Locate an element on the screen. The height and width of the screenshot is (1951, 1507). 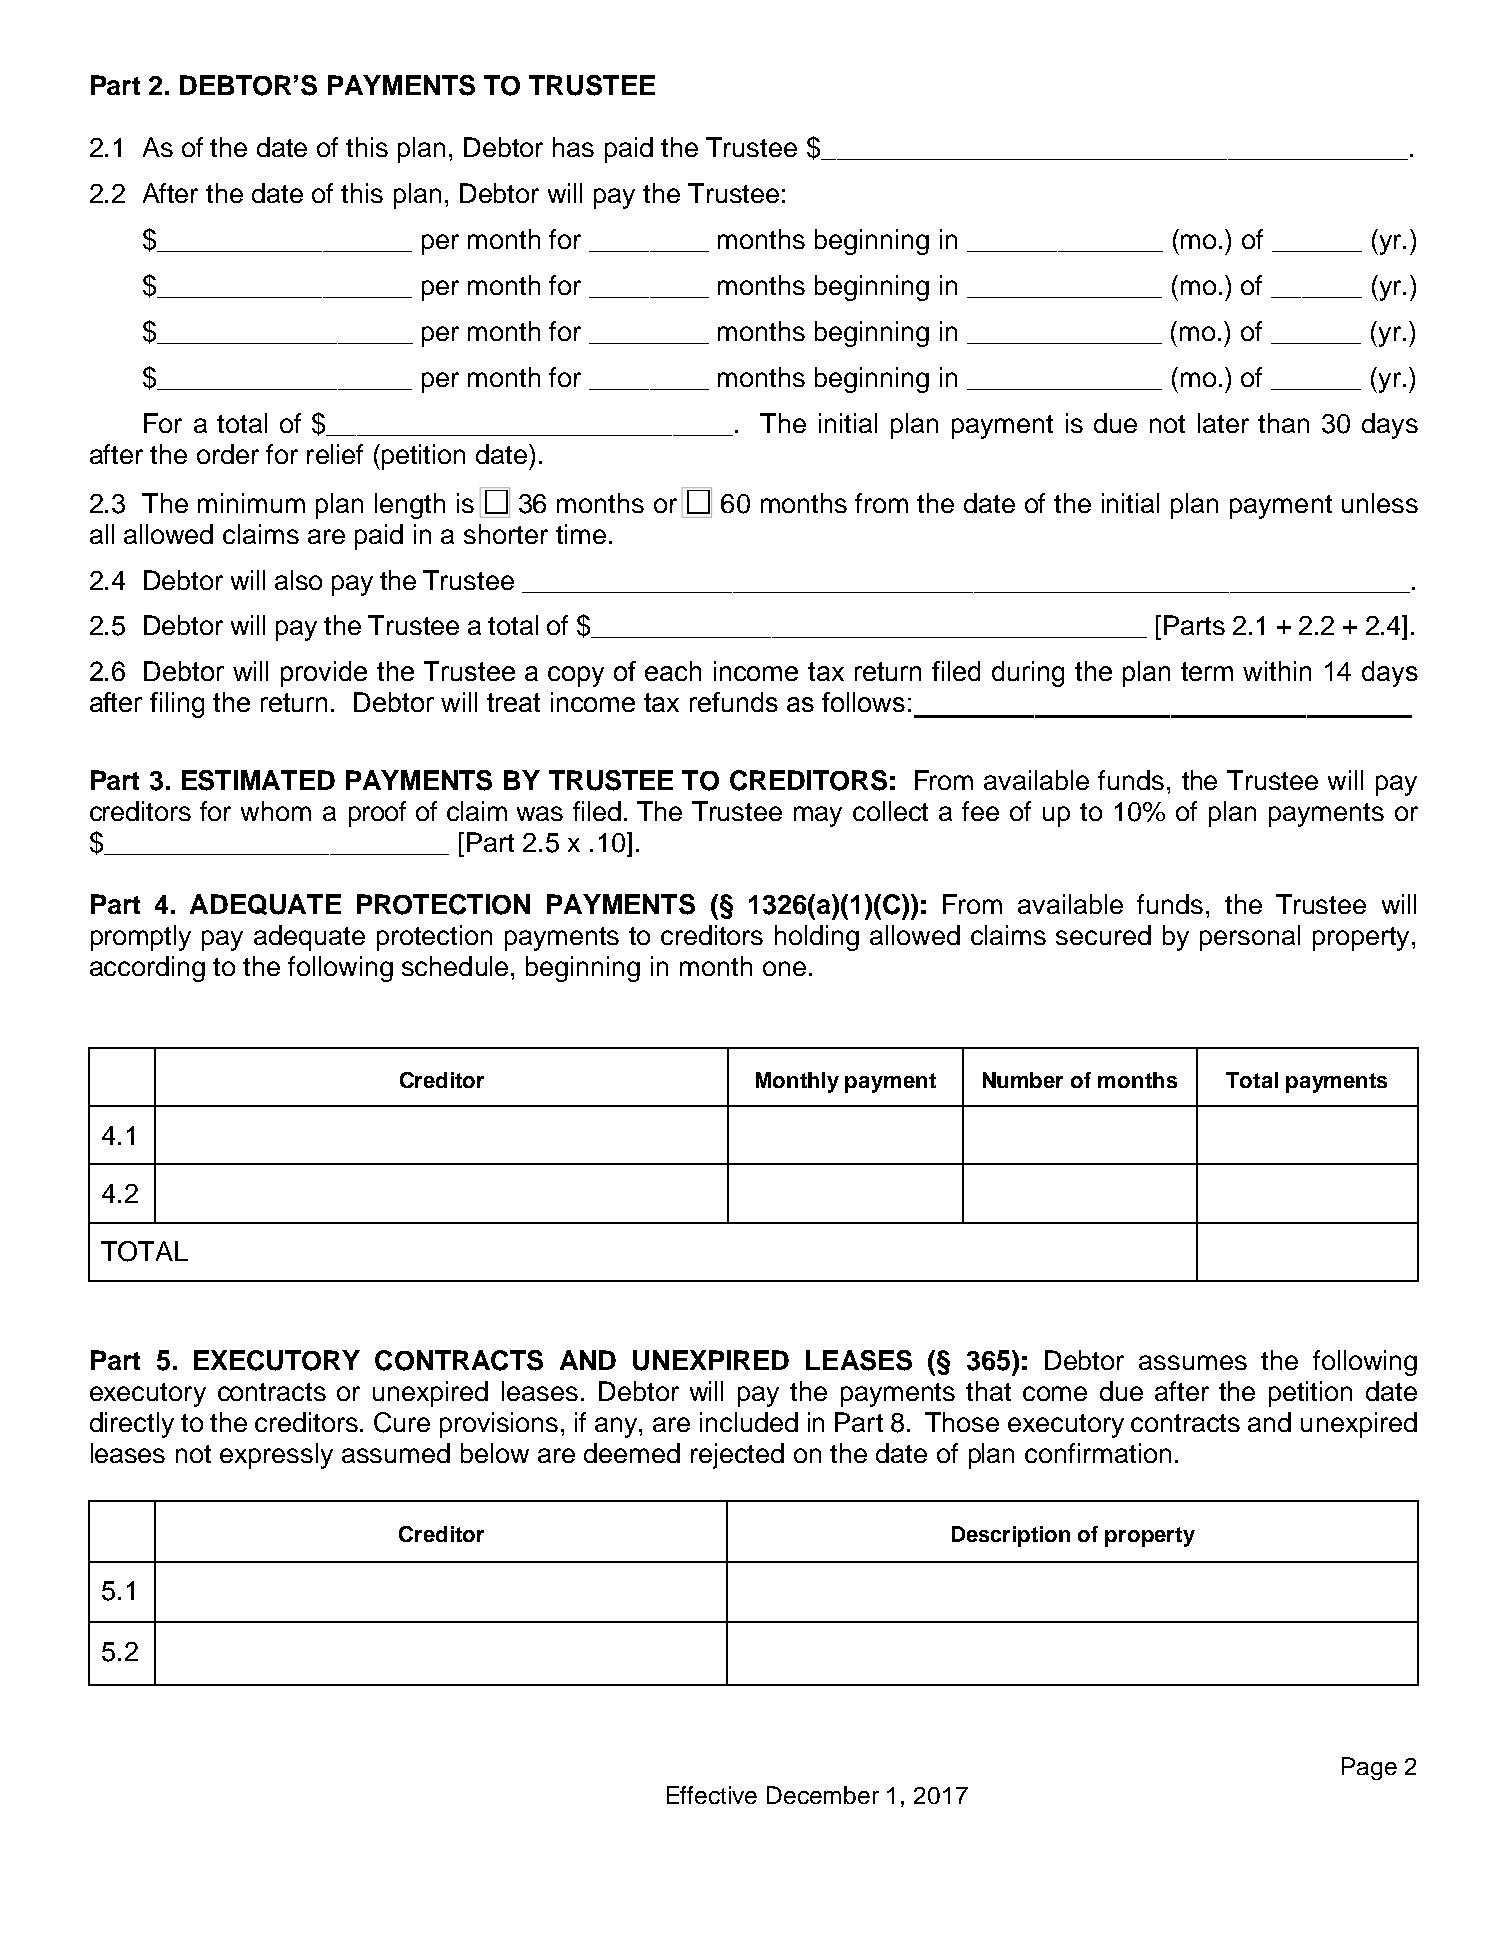
directly is located at coordinates (132, 1425).
